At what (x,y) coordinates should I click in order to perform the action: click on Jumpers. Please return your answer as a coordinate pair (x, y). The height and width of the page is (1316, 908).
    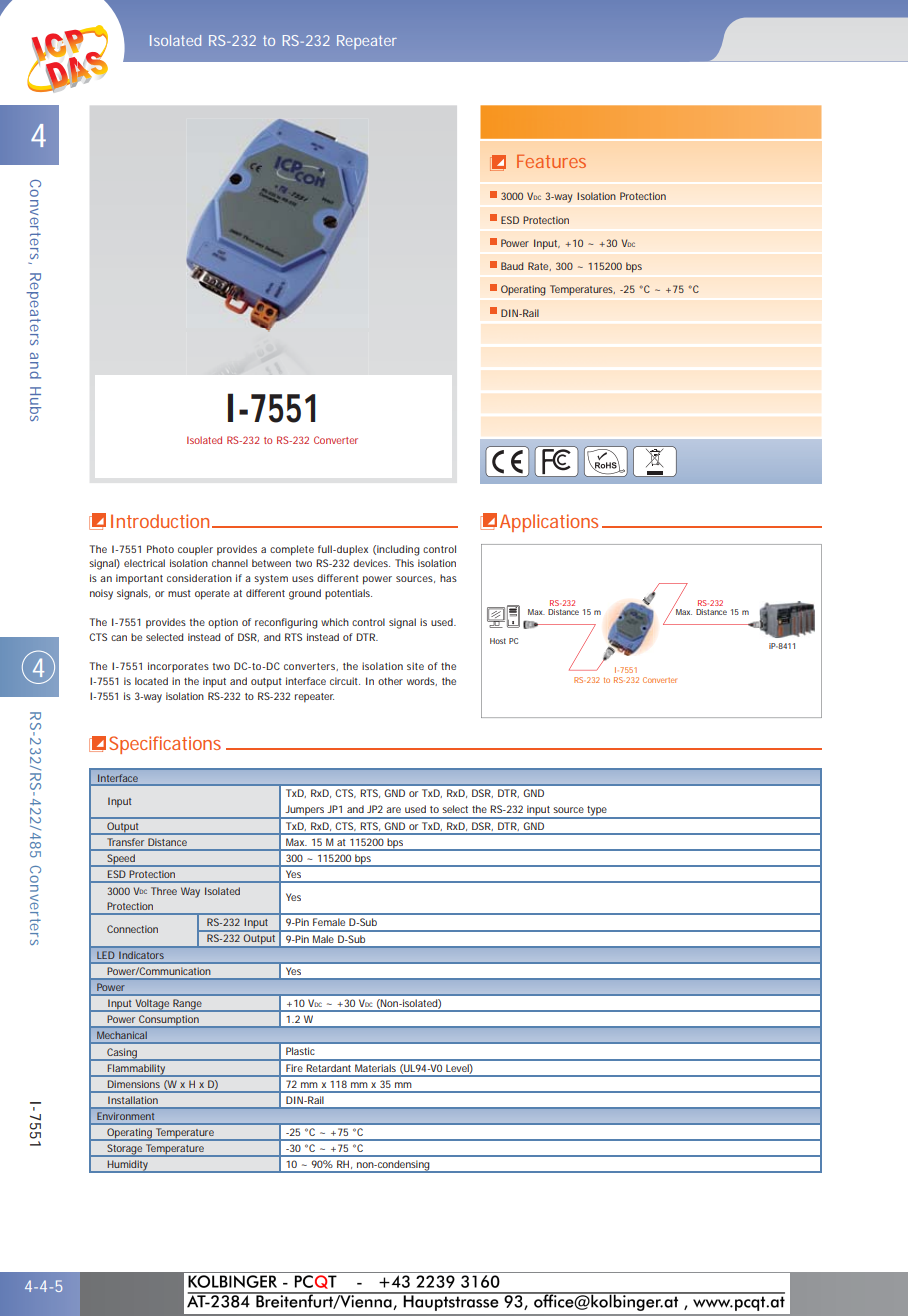
    Looking at the image, I should click on (305, 811).
